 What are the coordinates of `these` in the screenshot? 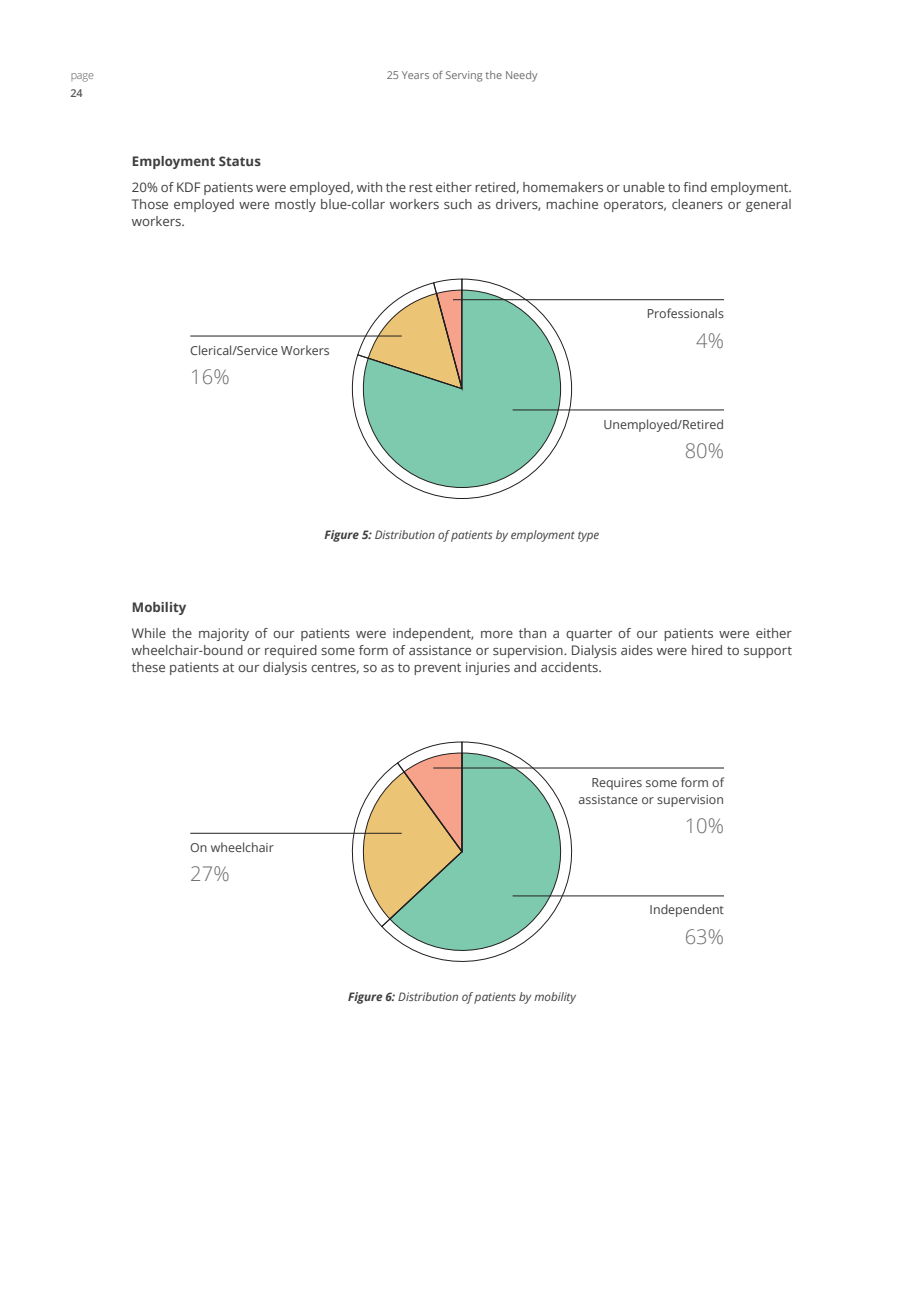 It's located at (148, 667).
